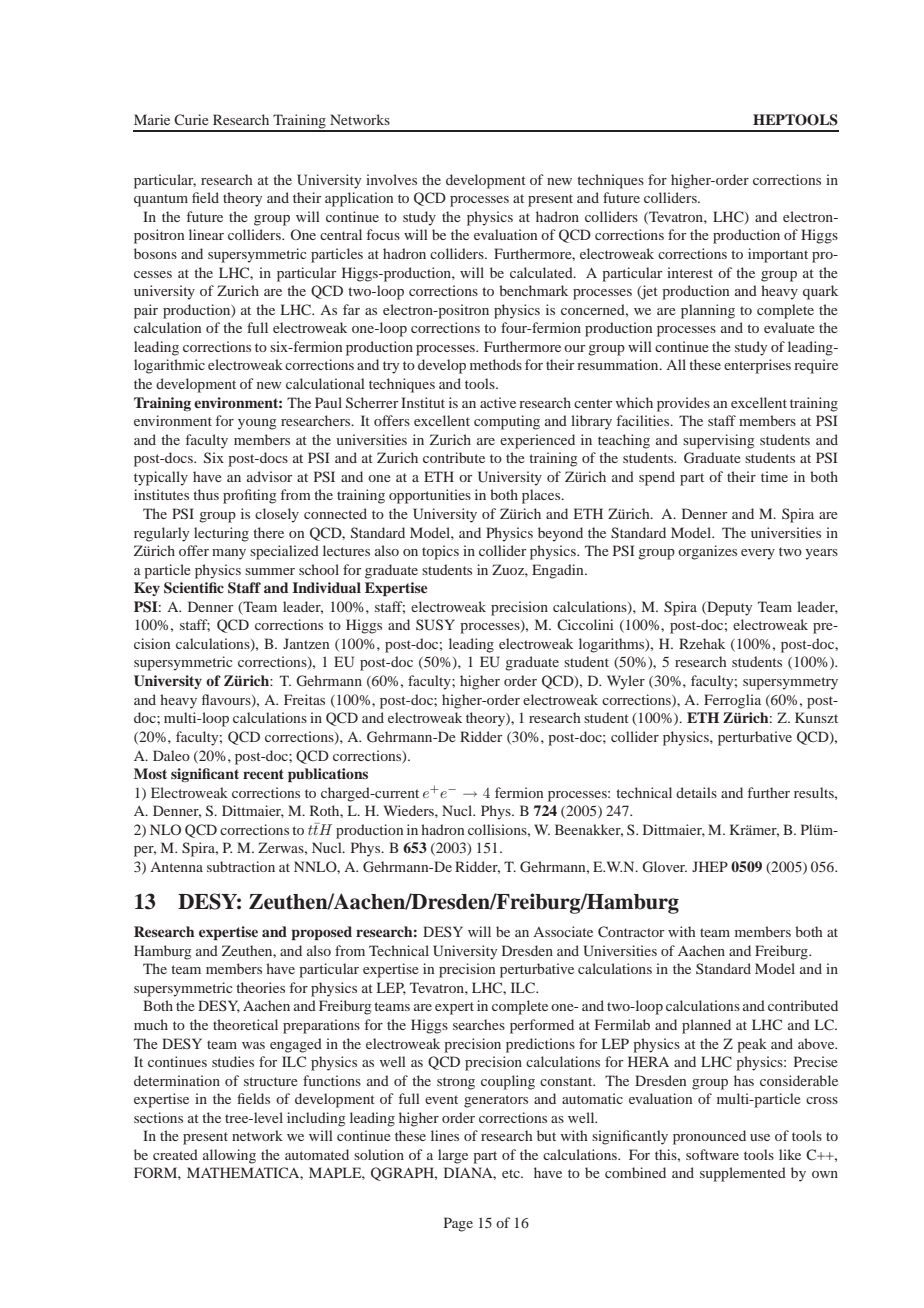 Image resolution: width=924 pixels, height=1308 pixels. Describe the element at coordinates (512, 1173) in the screenshot. I see `etc` at that location.
